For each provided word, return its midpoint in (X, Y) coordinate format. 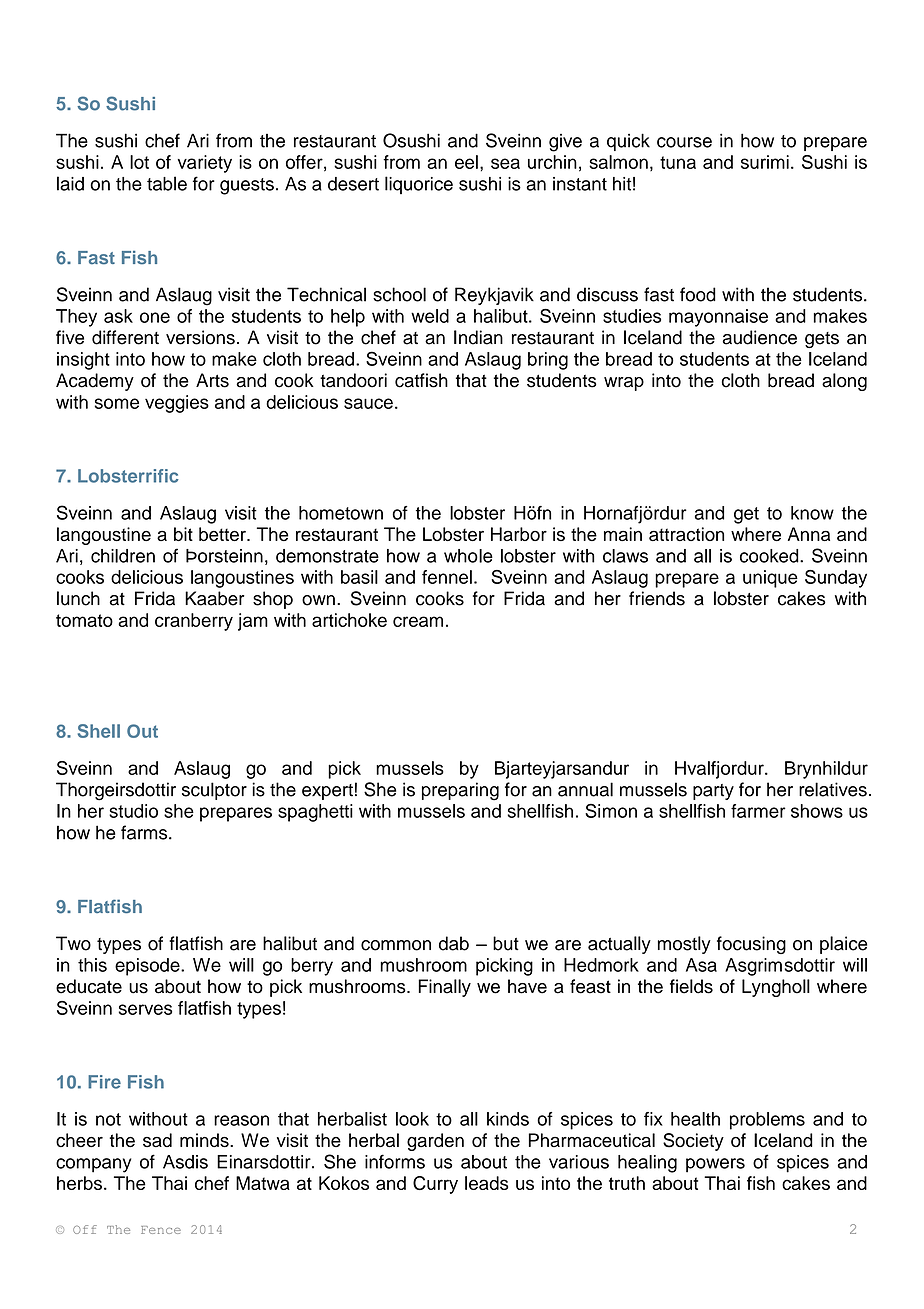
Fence (161, 1230)
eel (466, 162)
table (167, 183)
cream (418, 621)
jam (253, 622)
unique (770, 579)
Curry (435, 1185)
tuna (678, 162)
